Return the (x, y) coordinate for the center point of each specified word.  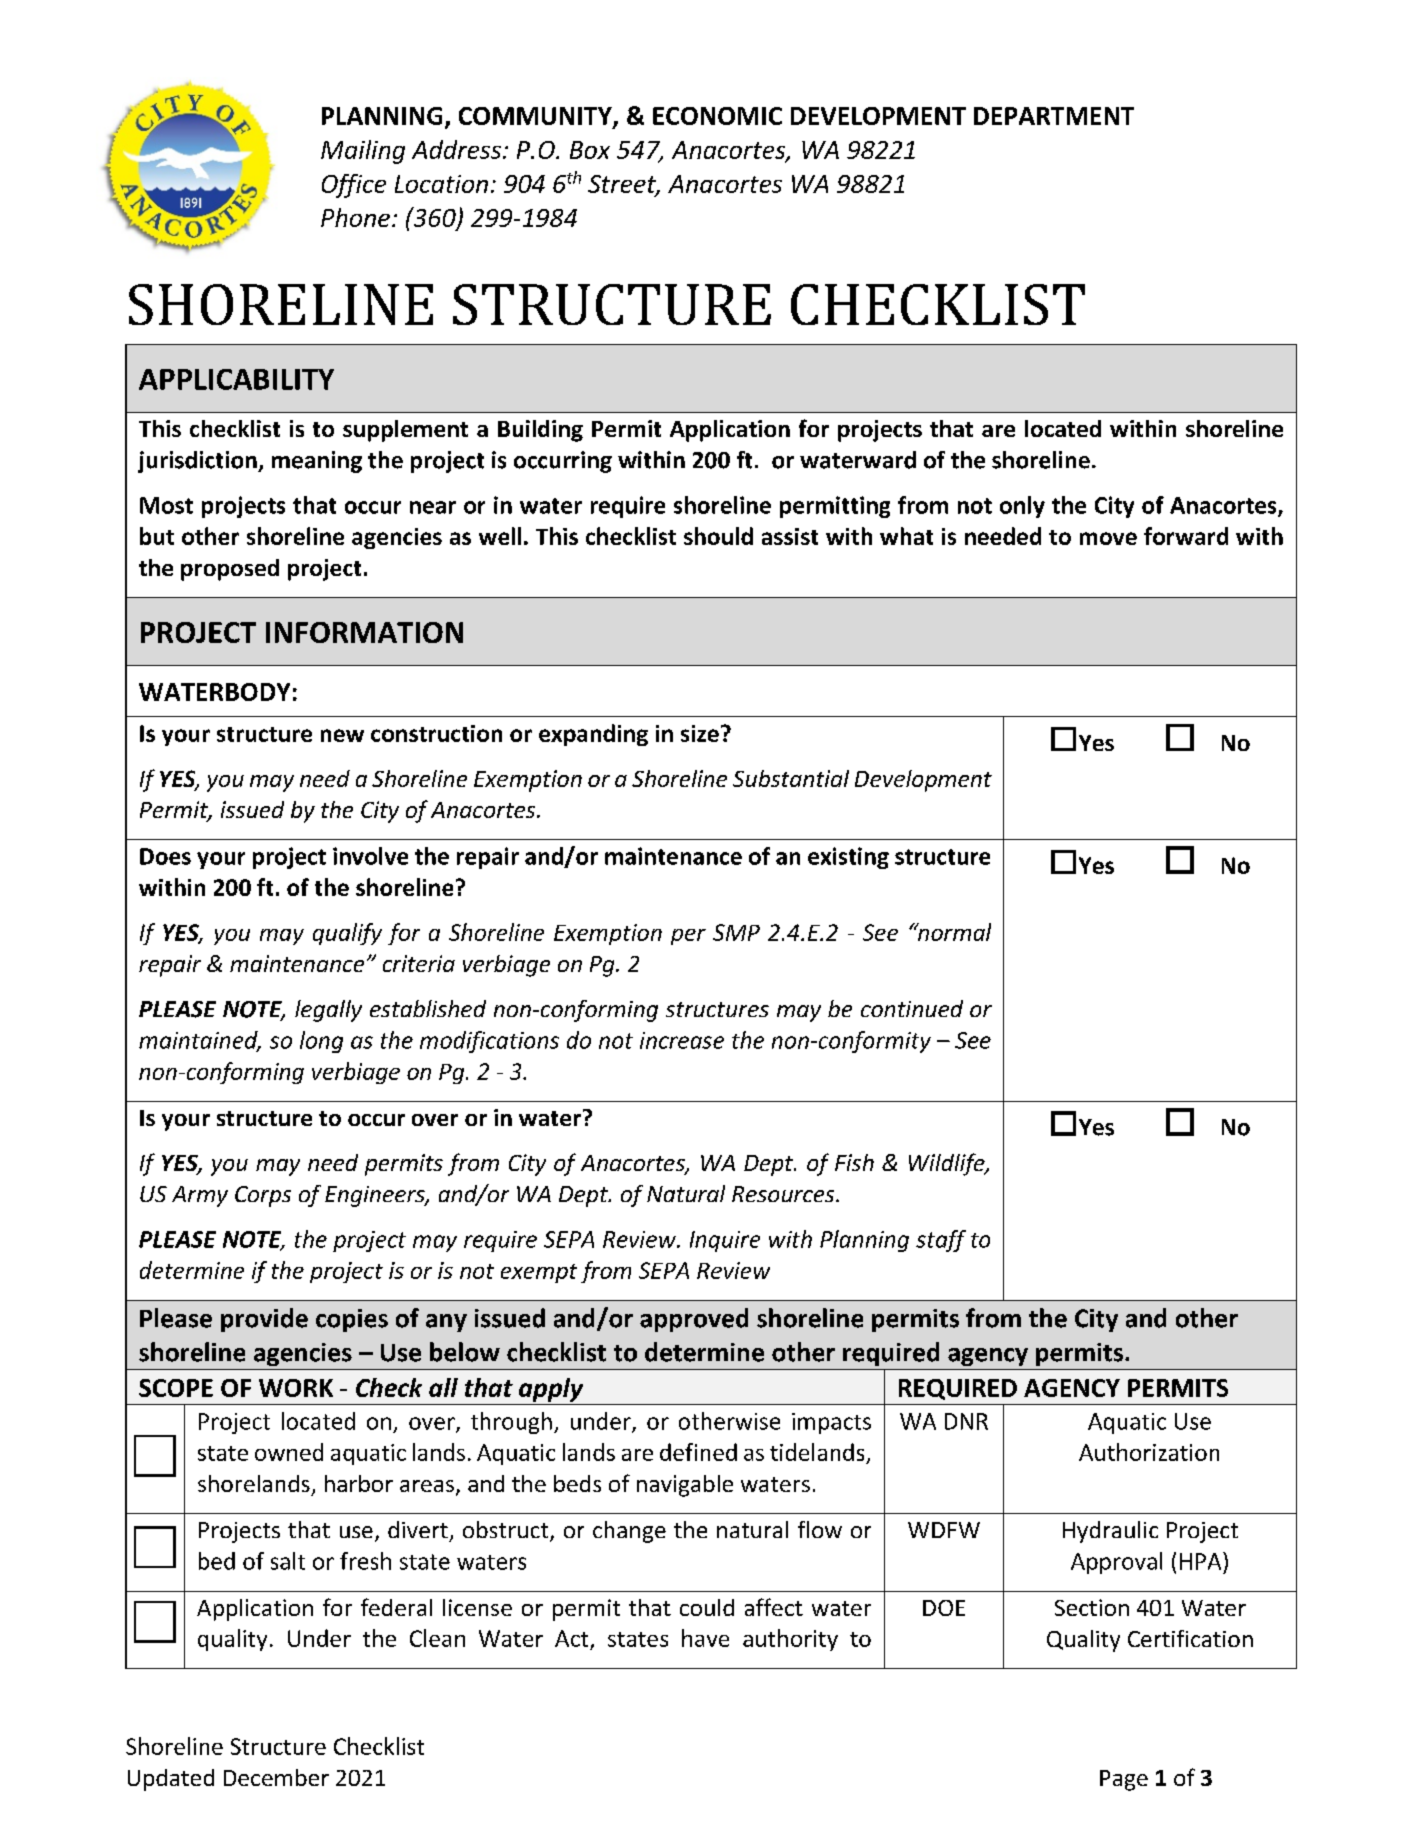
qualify (347, 934)
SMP (736, 932)
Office (354, 186)
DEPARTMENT (1054, 116)
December (276, 1777)
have (705, 1638)
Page (1124, 1780)
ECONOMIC (717, 116)
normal (953, 932)
